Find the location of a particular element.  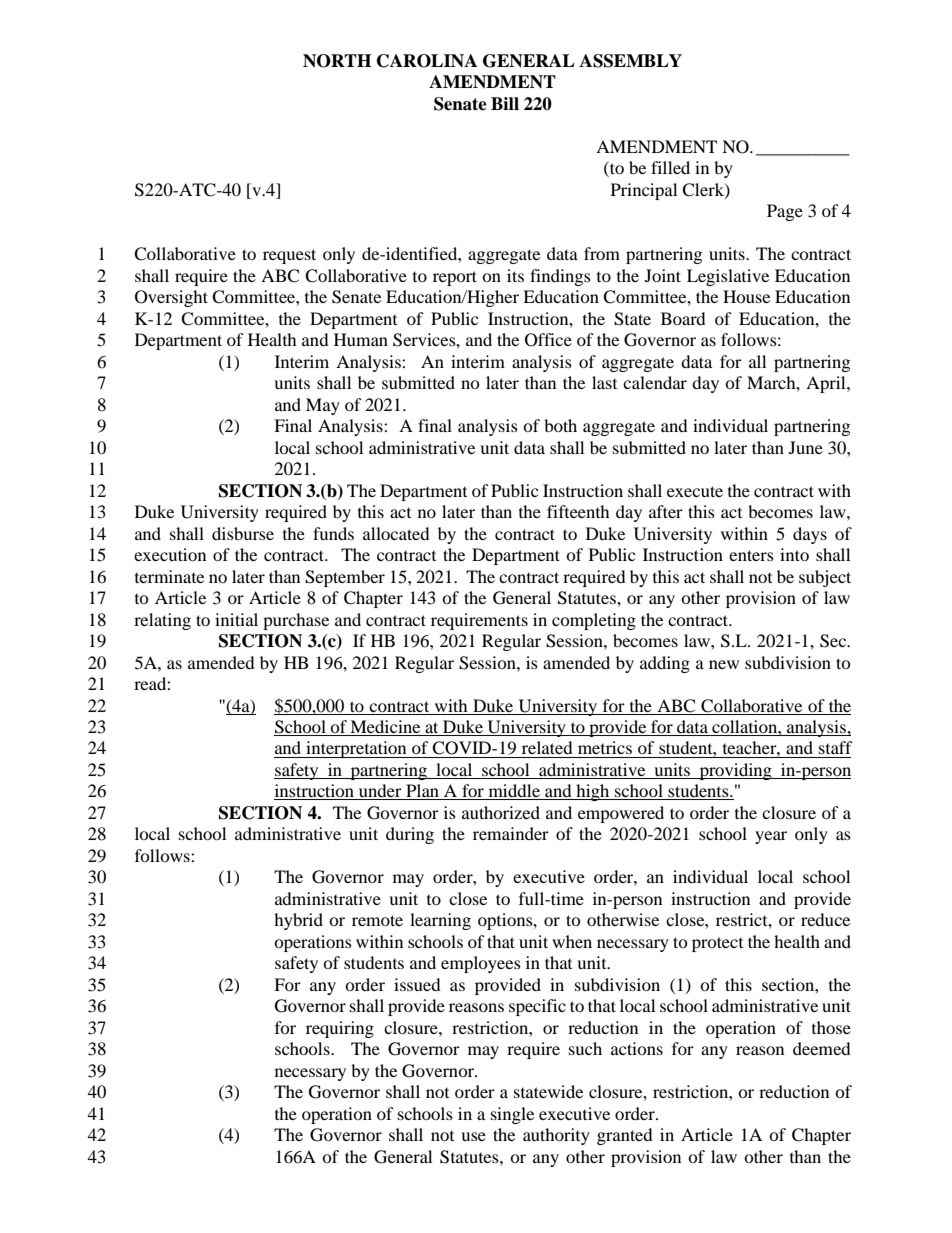

Bill is located at coordinates (505, 103).
